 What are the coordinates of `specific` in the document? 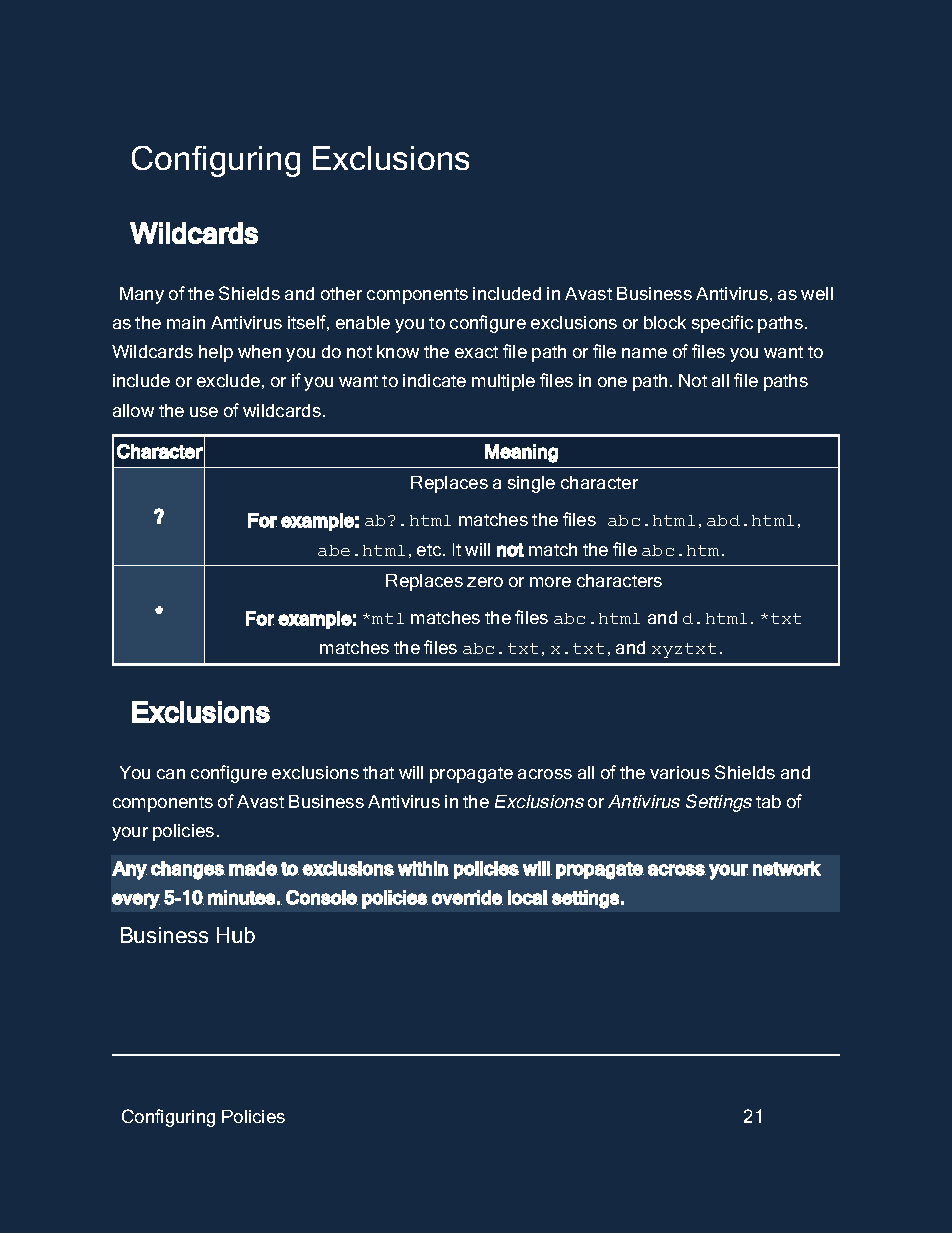 It's located at (722, 324).
